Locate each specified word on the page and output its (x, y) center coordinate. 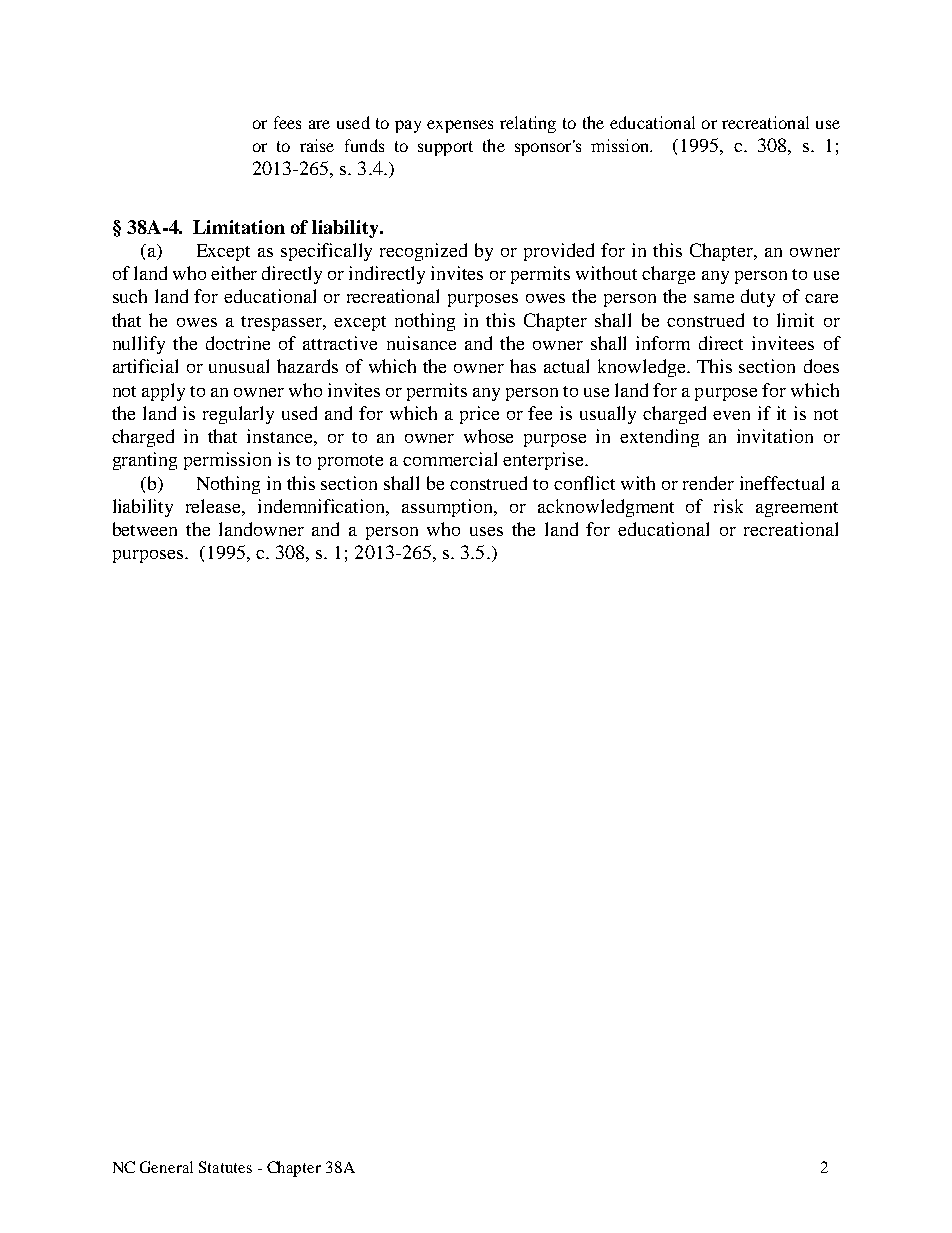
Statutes (225, 1167)
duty (758, 298)
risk (728, 506)
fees (287, 122)
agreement (797, 509)
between (145, 529)
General (166, 1167)
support (445, 148)
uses (486, 531)
